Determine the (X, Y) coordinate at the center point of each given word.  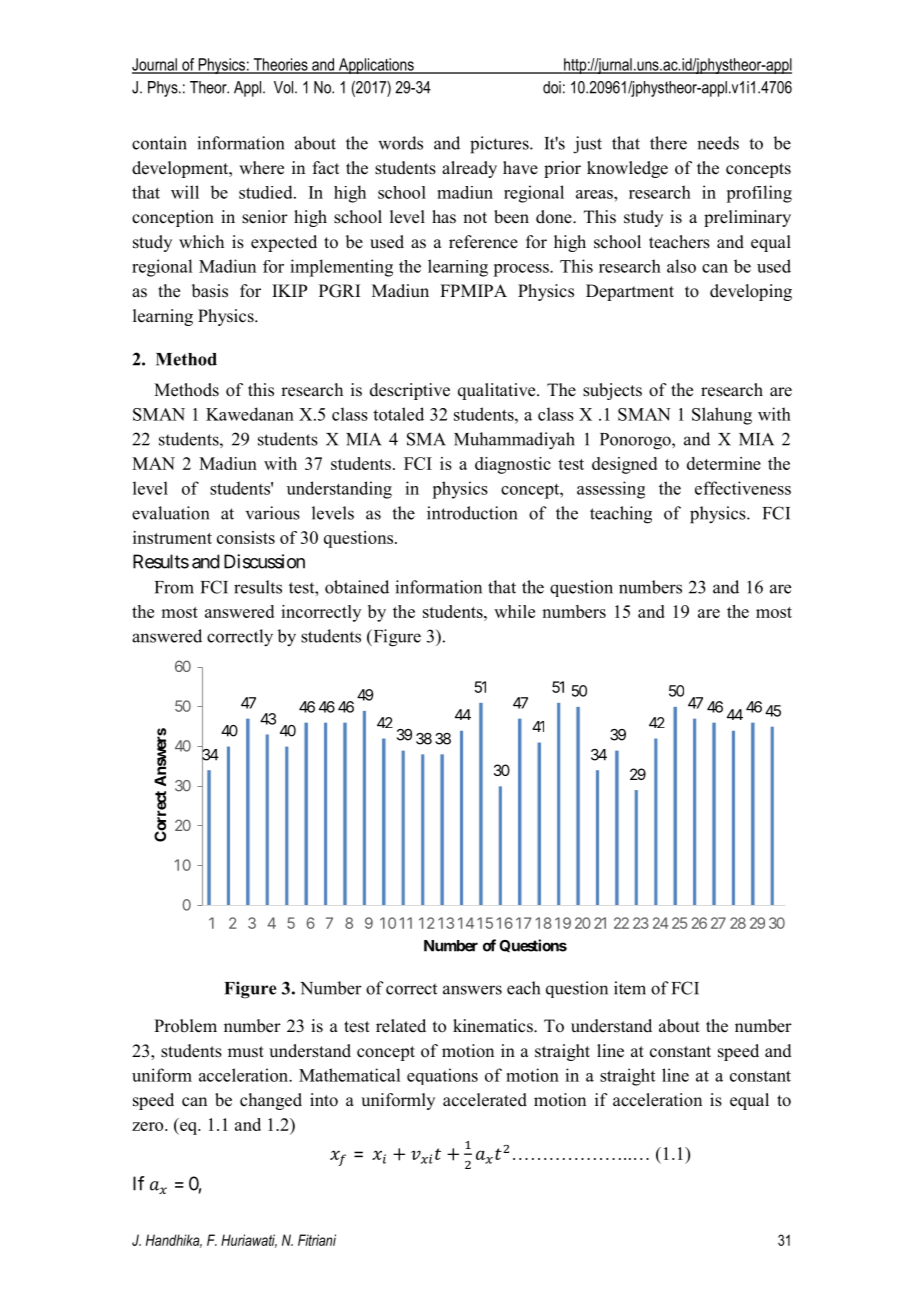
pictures (500, 145)
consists (246, 537)
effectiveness (743, 488)
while (514, 611)
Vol (283, 87)
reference (483, 242)
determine (724, 463)
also (681, 266)
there (668, 143)
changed (271, 1101)
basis (210, 291)
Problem (185, 1026)
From (174, 587)
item (630, 988)
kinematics (494, 1026)
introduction (472, 513)
